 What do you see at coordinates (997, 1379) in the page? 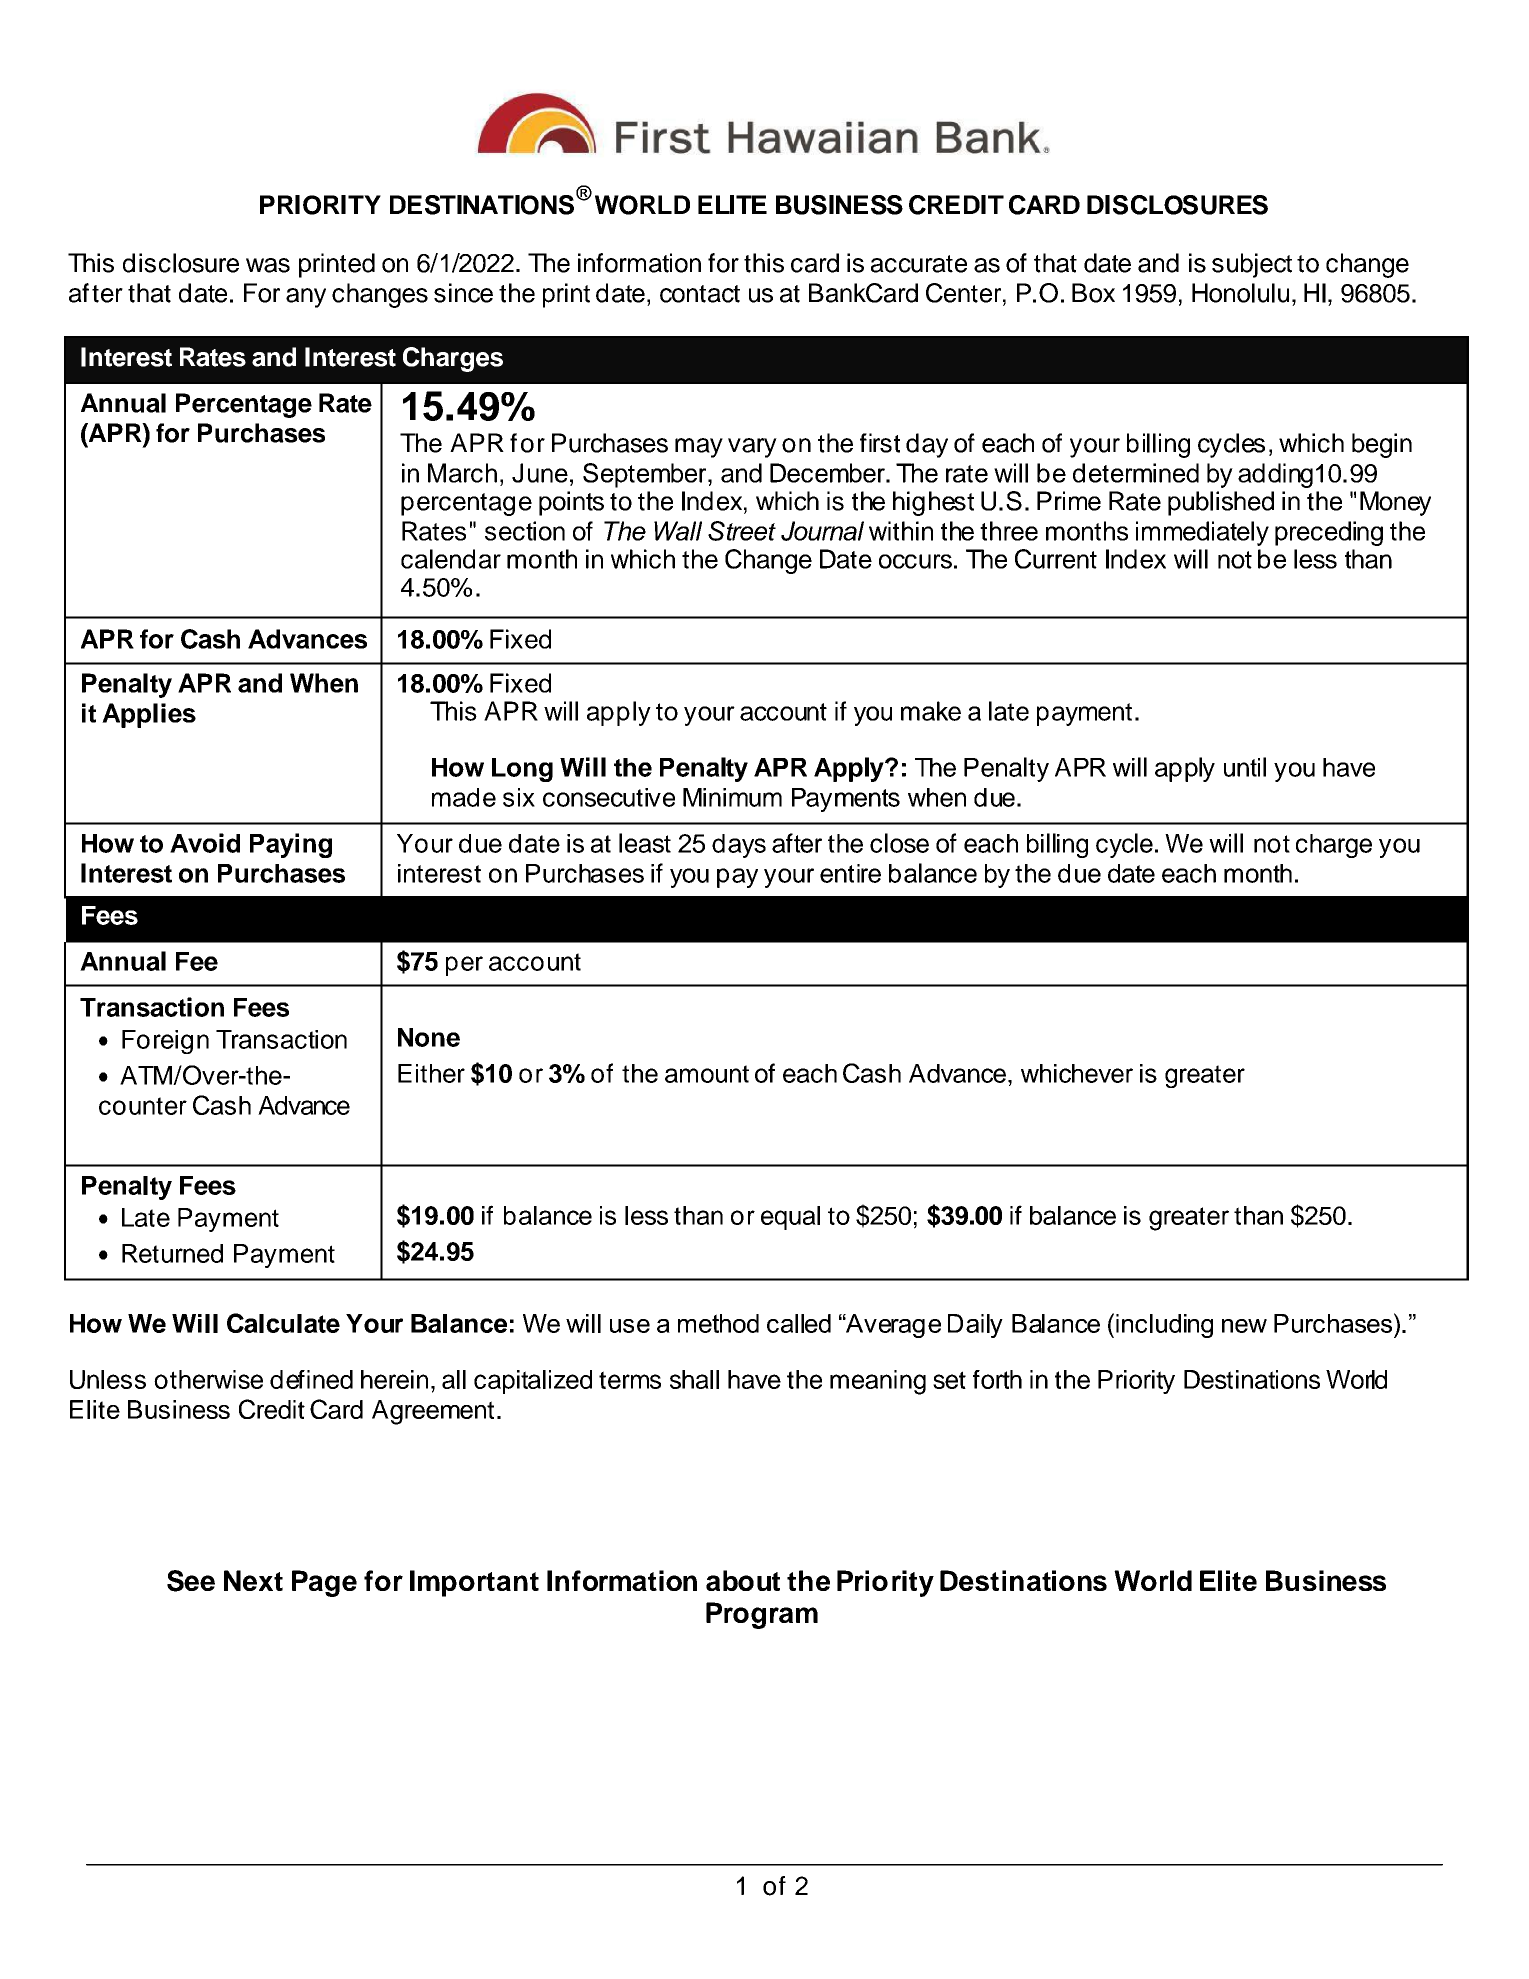
I see `forth` at bounding box center [997, 1379].
